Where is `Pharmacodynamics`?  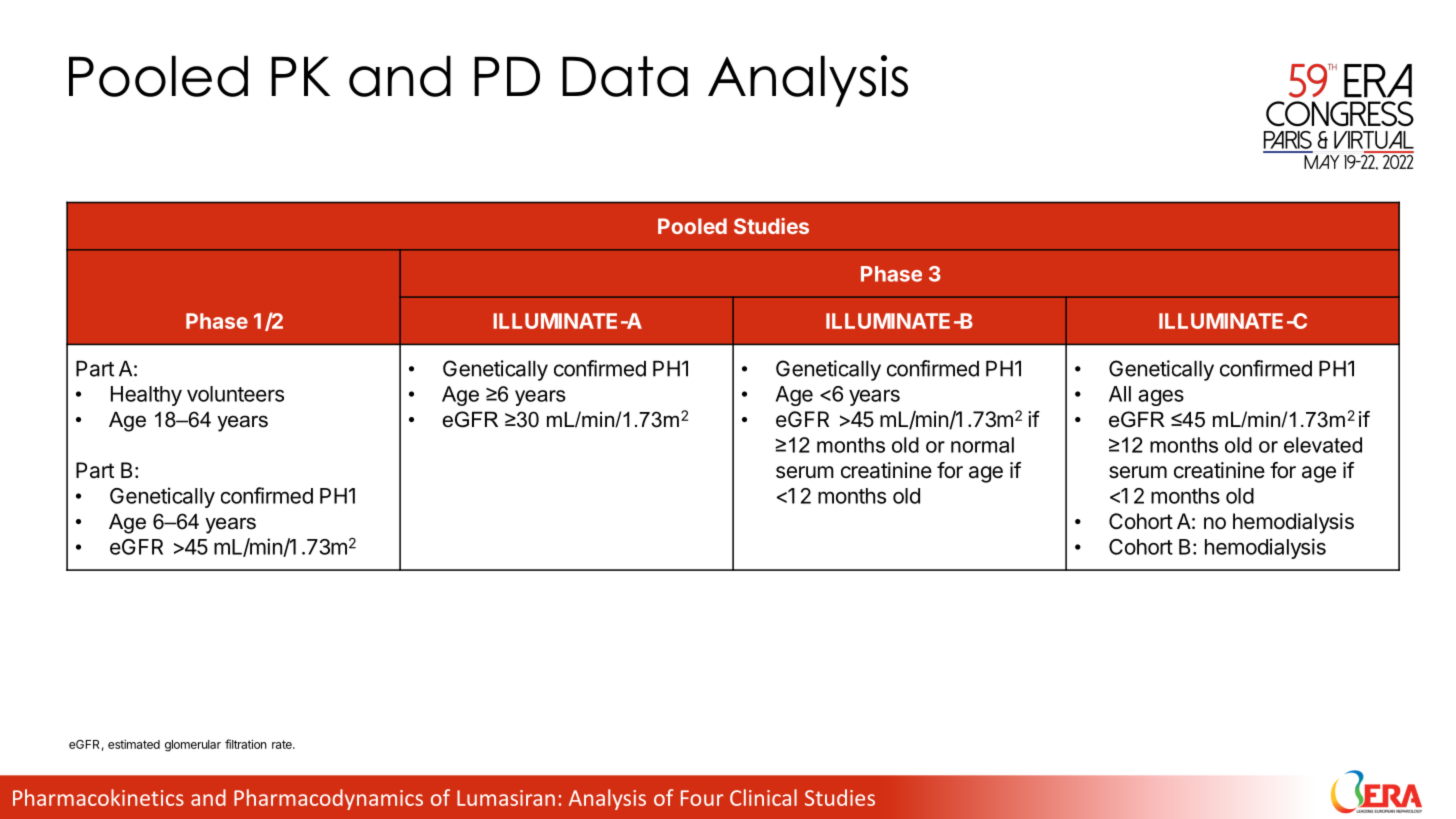 Pharmacodynamics is located at coordinates (328, 799).
